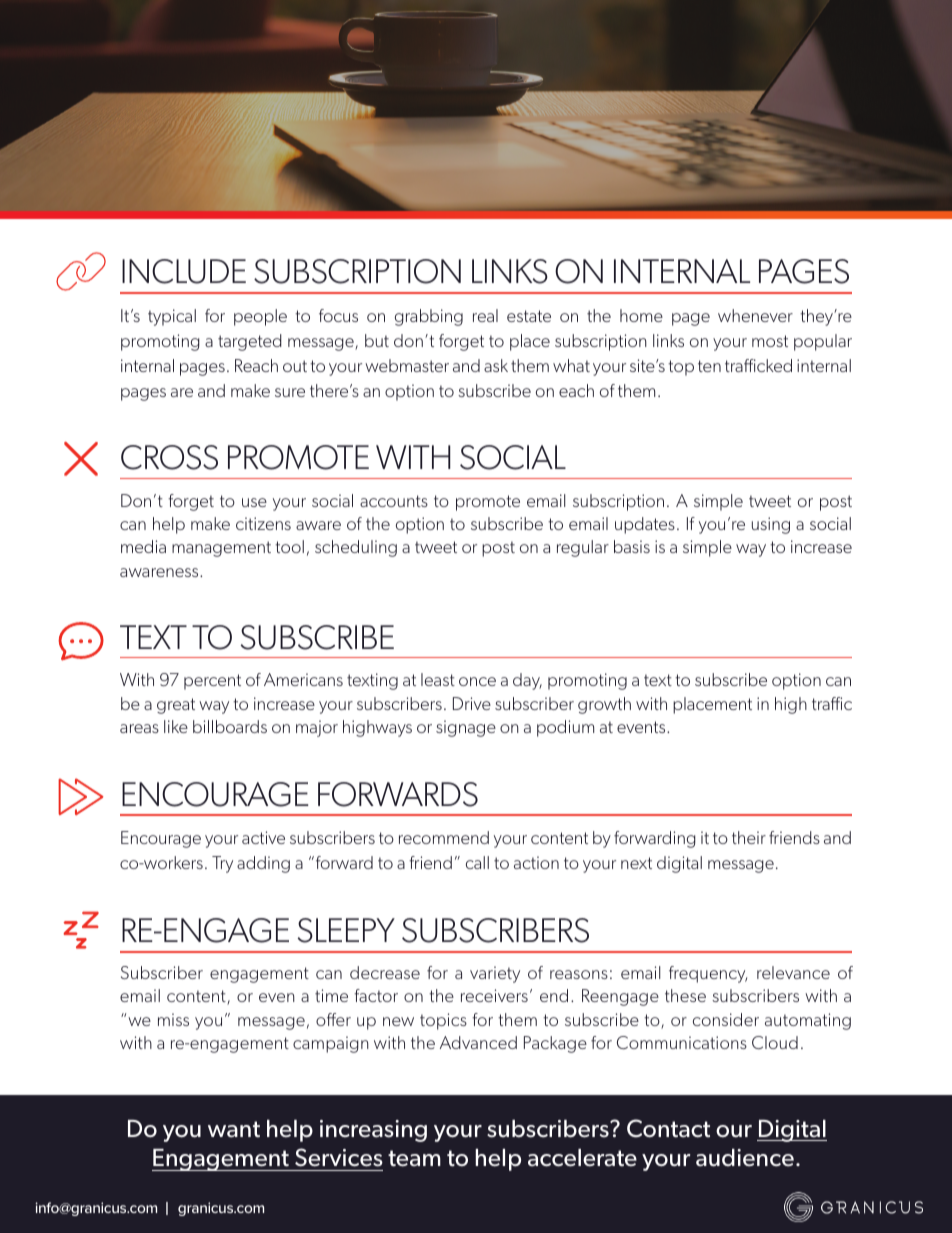 The width and height of the image is (952, 1233). I want to click on people, so click(260, 317).
